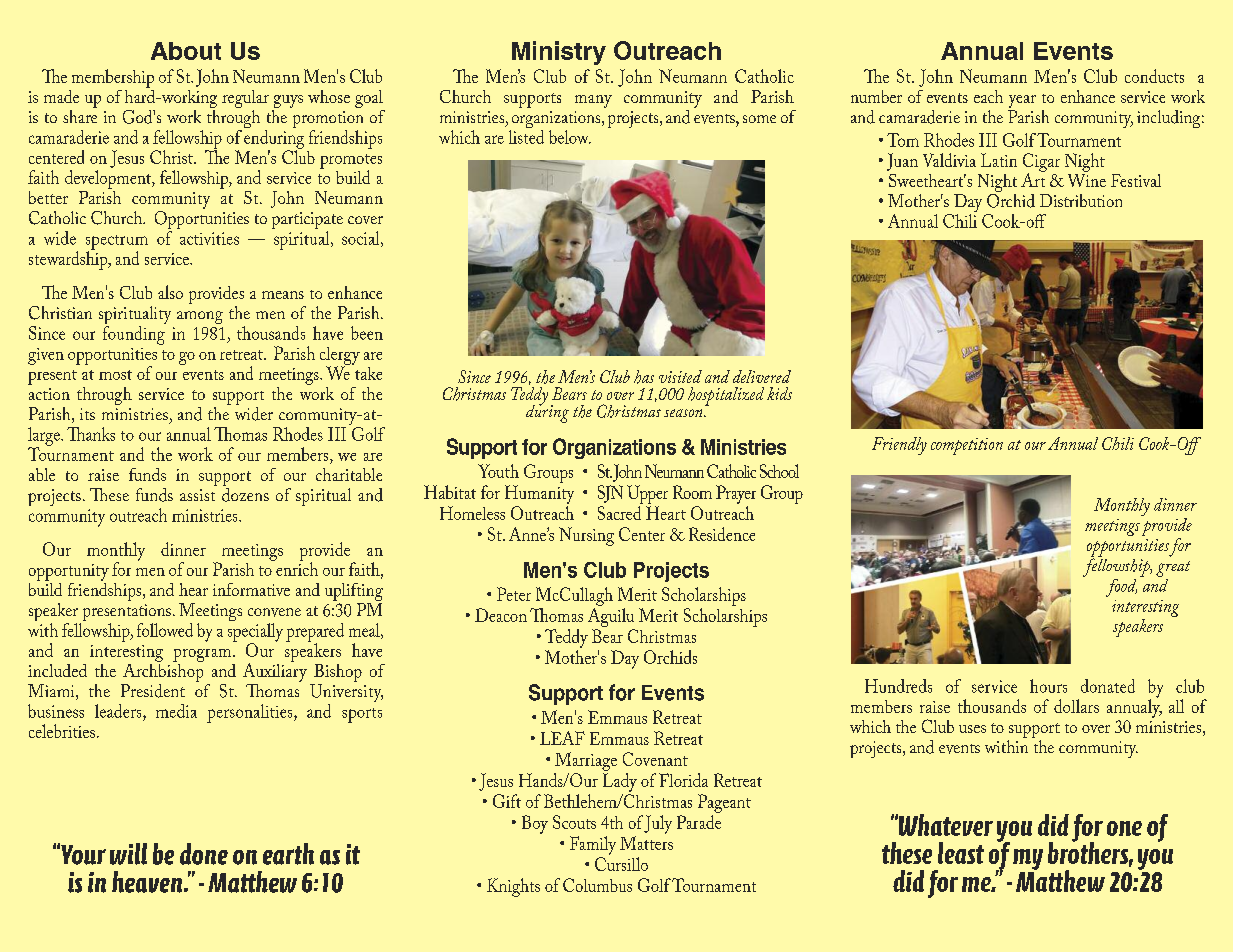 The image size is (1233, 952). What do you see at coordinates (593, 101) in the screenshot?
I see `many` at bounding box center [593, 101].
